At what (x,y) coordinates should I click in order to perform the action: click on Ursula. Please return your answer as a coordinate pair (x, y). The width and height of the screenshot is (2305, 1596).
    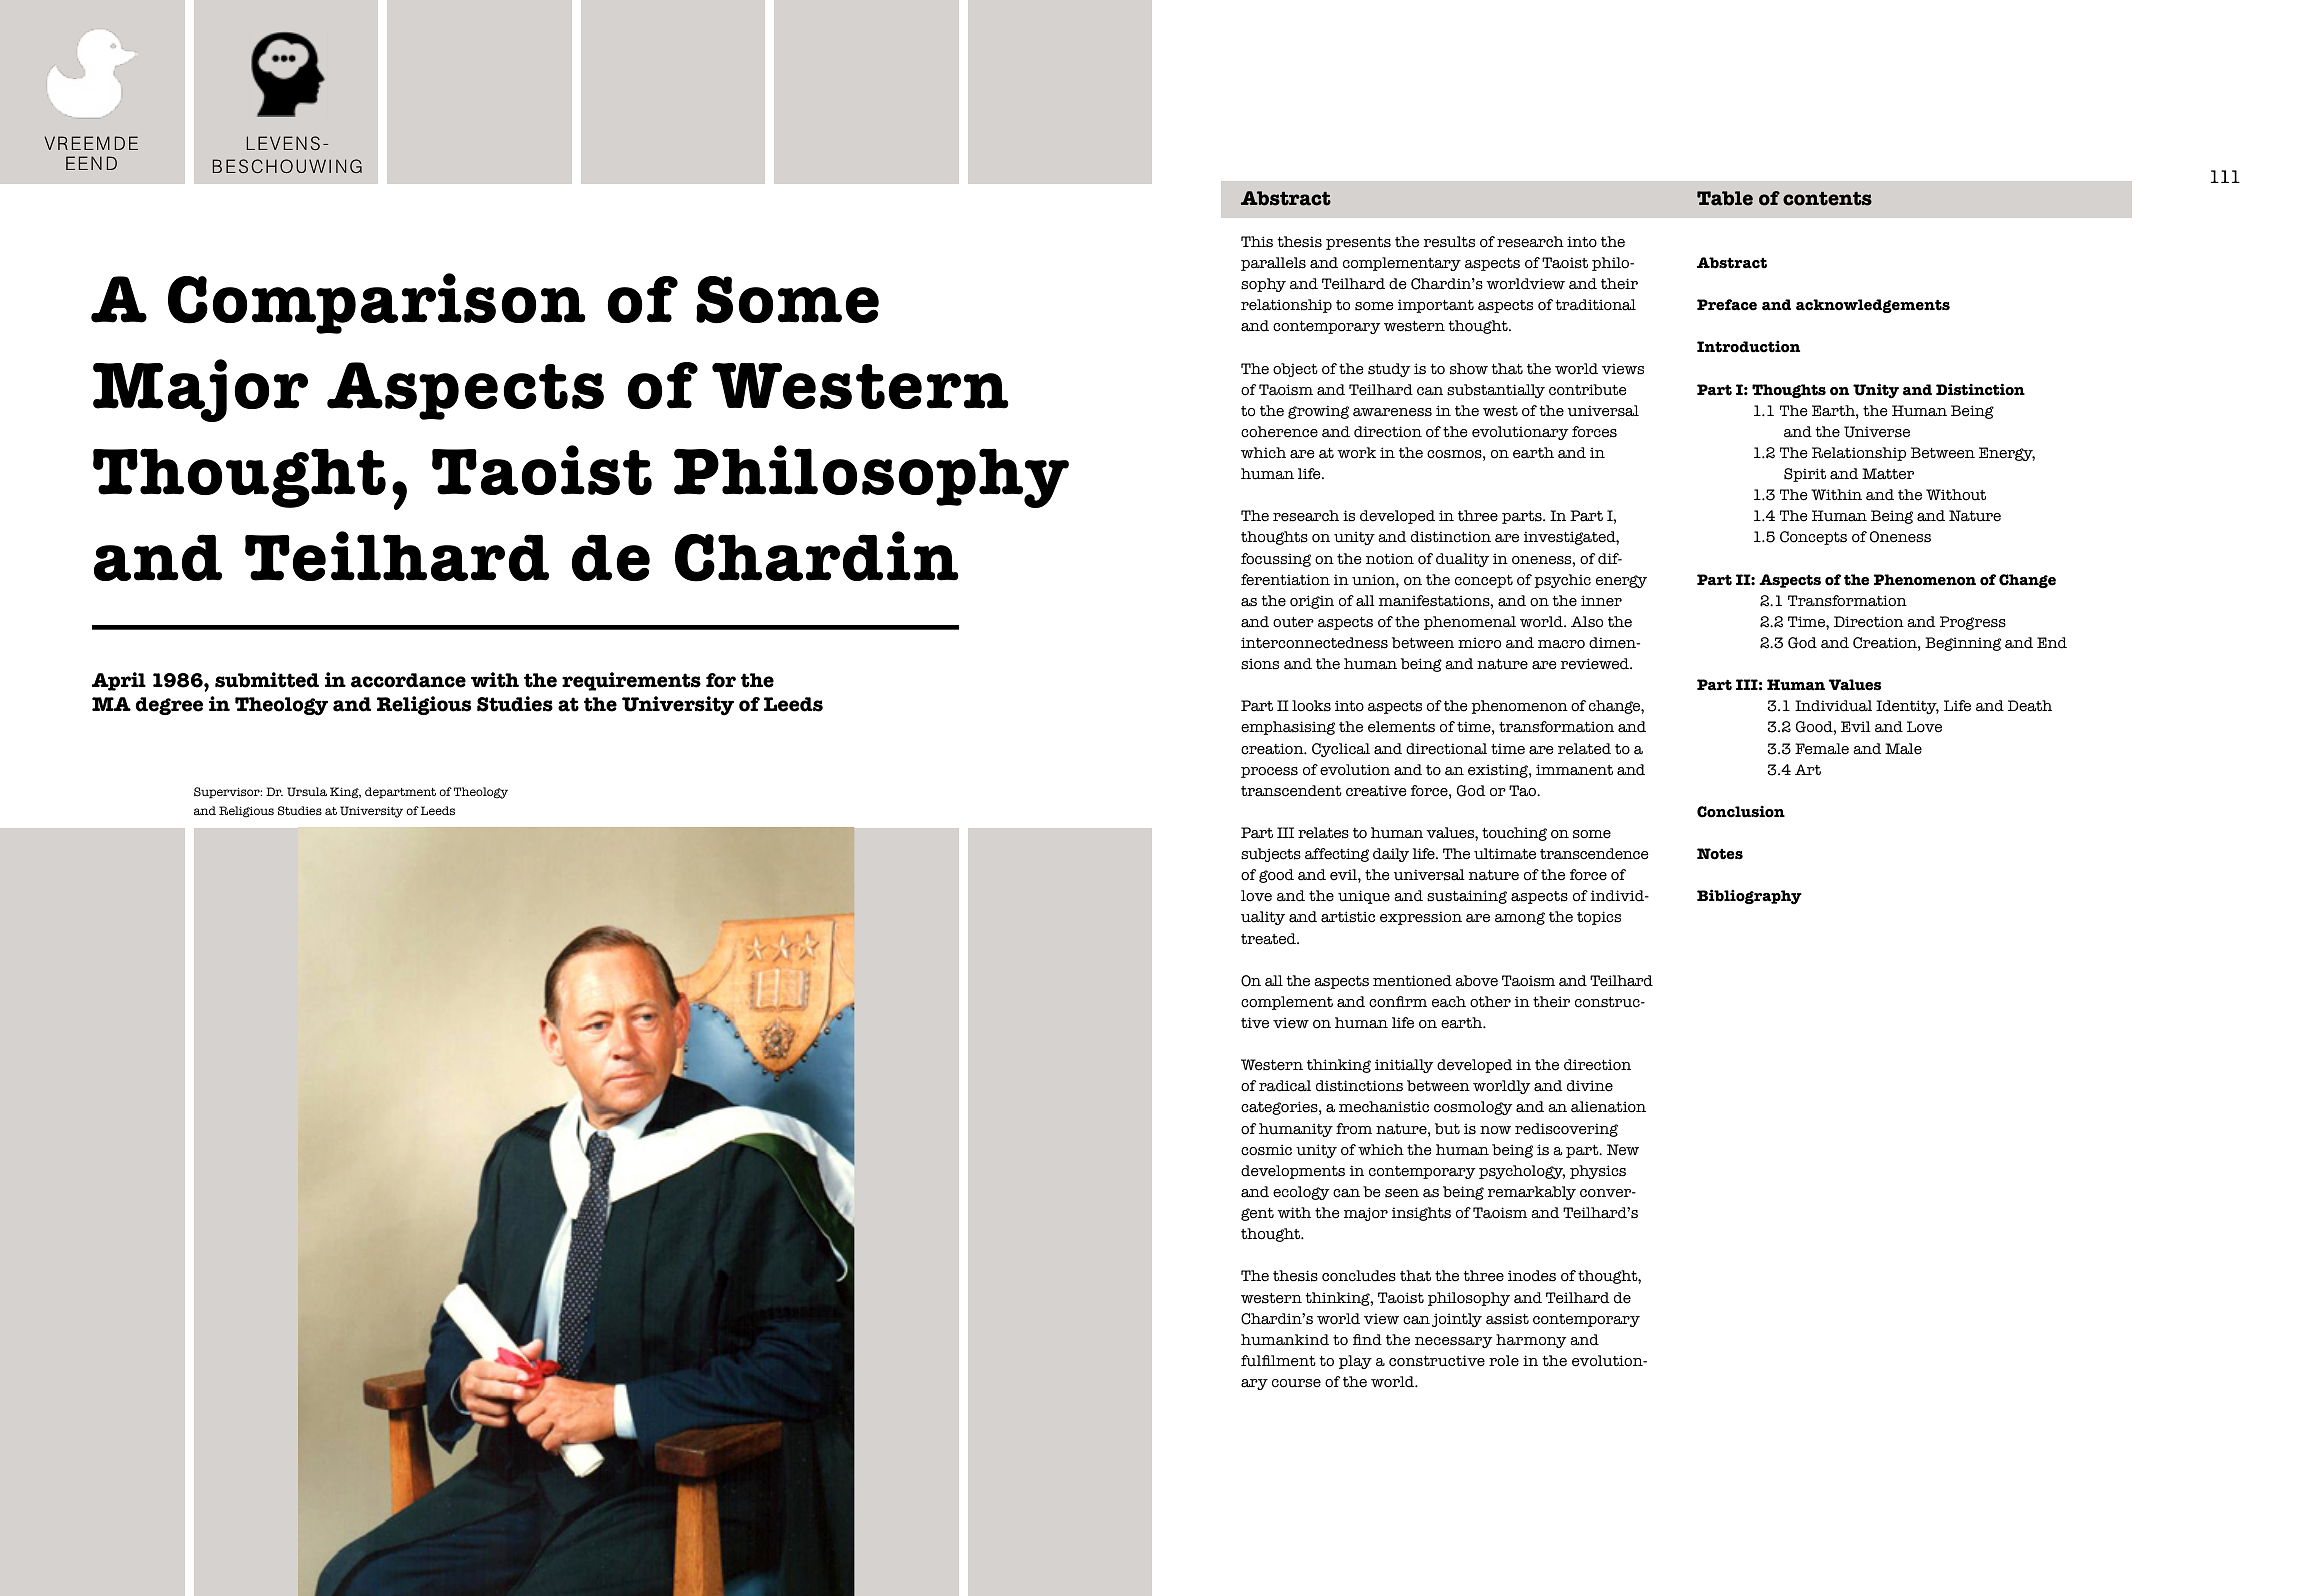
    Looking at the image, I should click on (307, 792).
